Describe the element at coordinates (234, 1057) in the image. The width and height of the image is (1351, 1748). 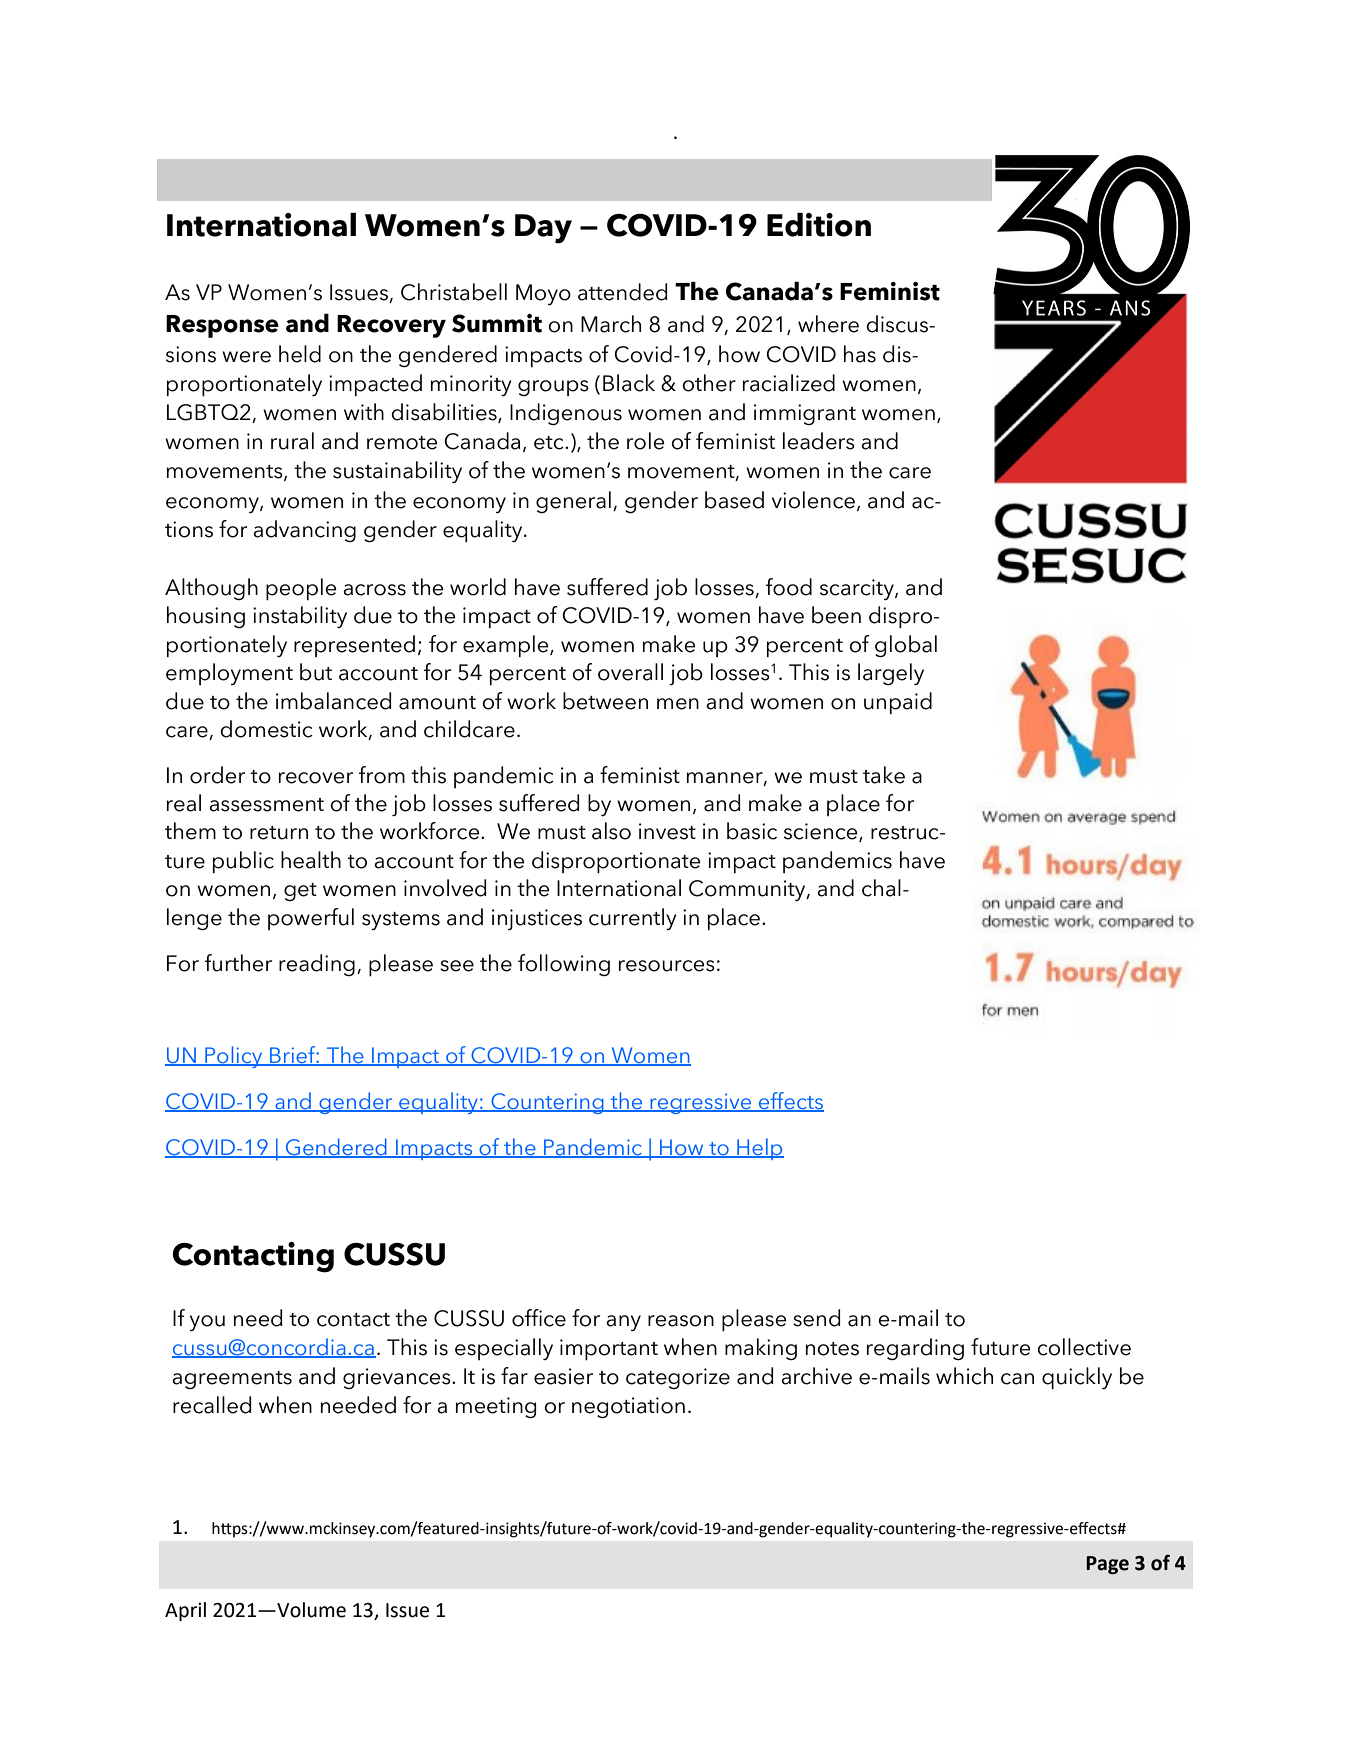
I see `Policy` at that location.
